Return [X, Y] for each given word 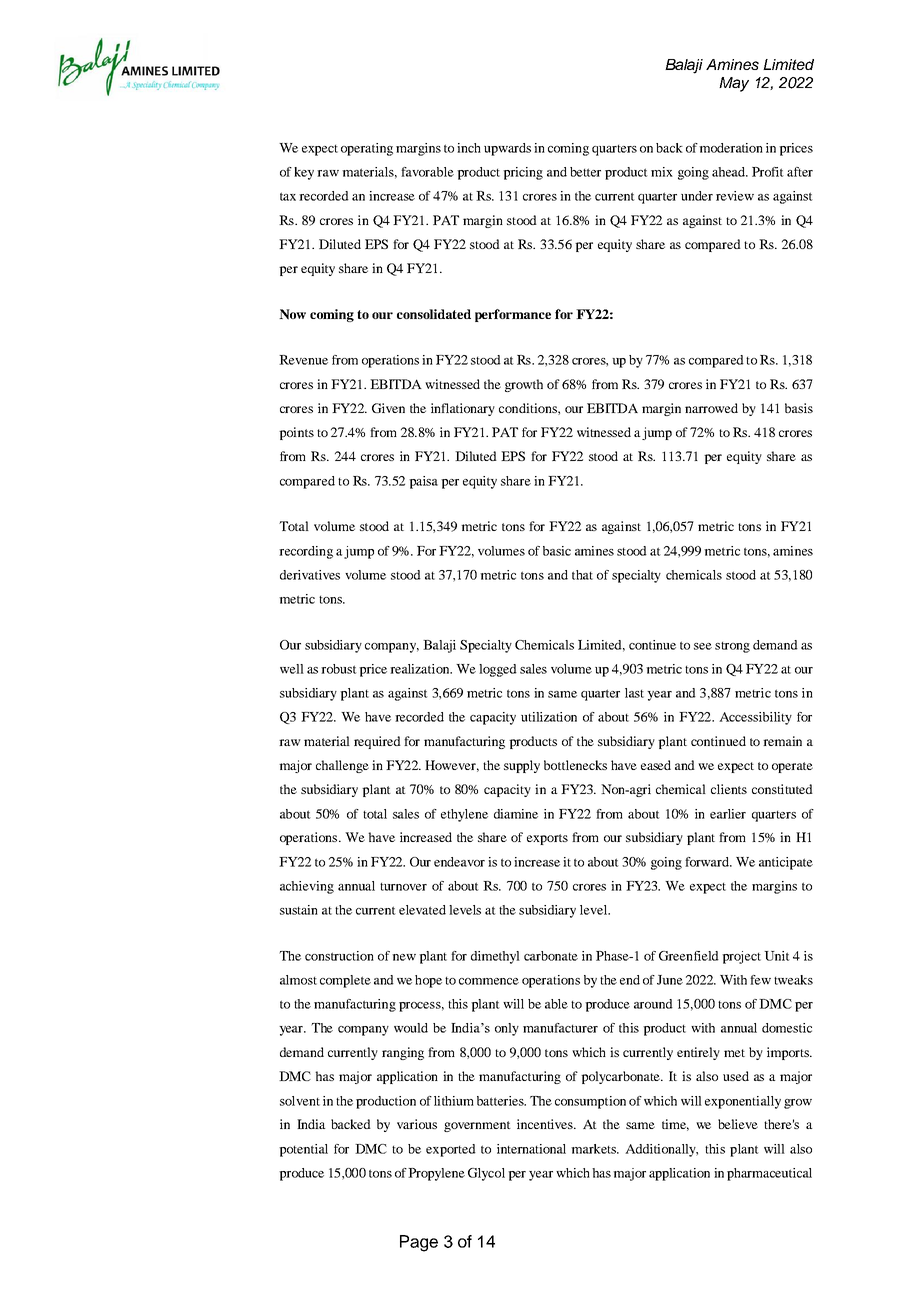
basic [557, 551]
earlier [728, 814]
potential [303, 1150]
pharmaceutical [769, 1174]
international [531, 1149]
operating [367, 149]
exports [547, 839]
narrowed [711, 408]
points [296, 433]
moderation [731, 148]
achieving [307, 887]
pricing [523, 173]
